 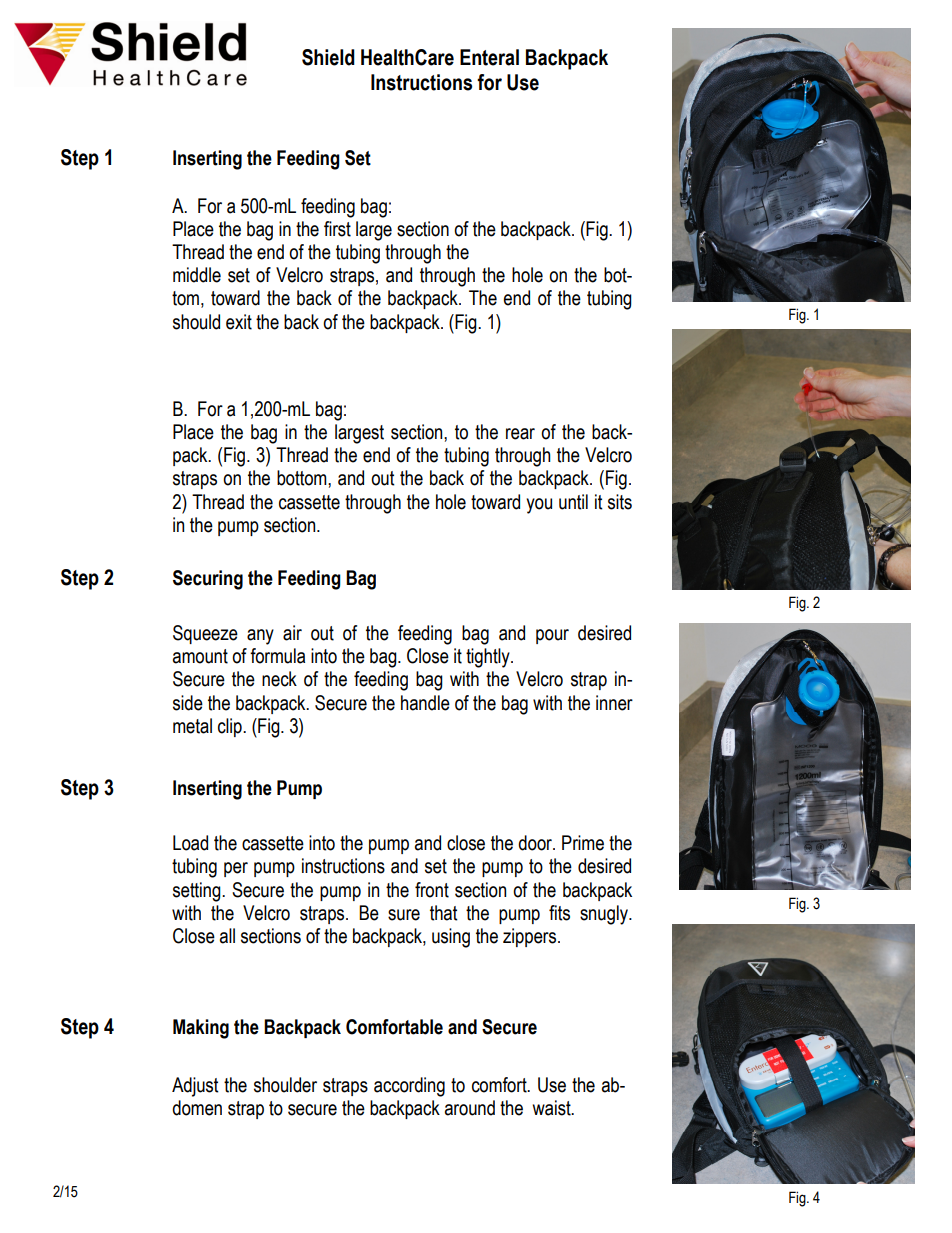 What do you see at coordinates (614, 703) in the page?
I see `inner` at bounding box center [614, 703].
